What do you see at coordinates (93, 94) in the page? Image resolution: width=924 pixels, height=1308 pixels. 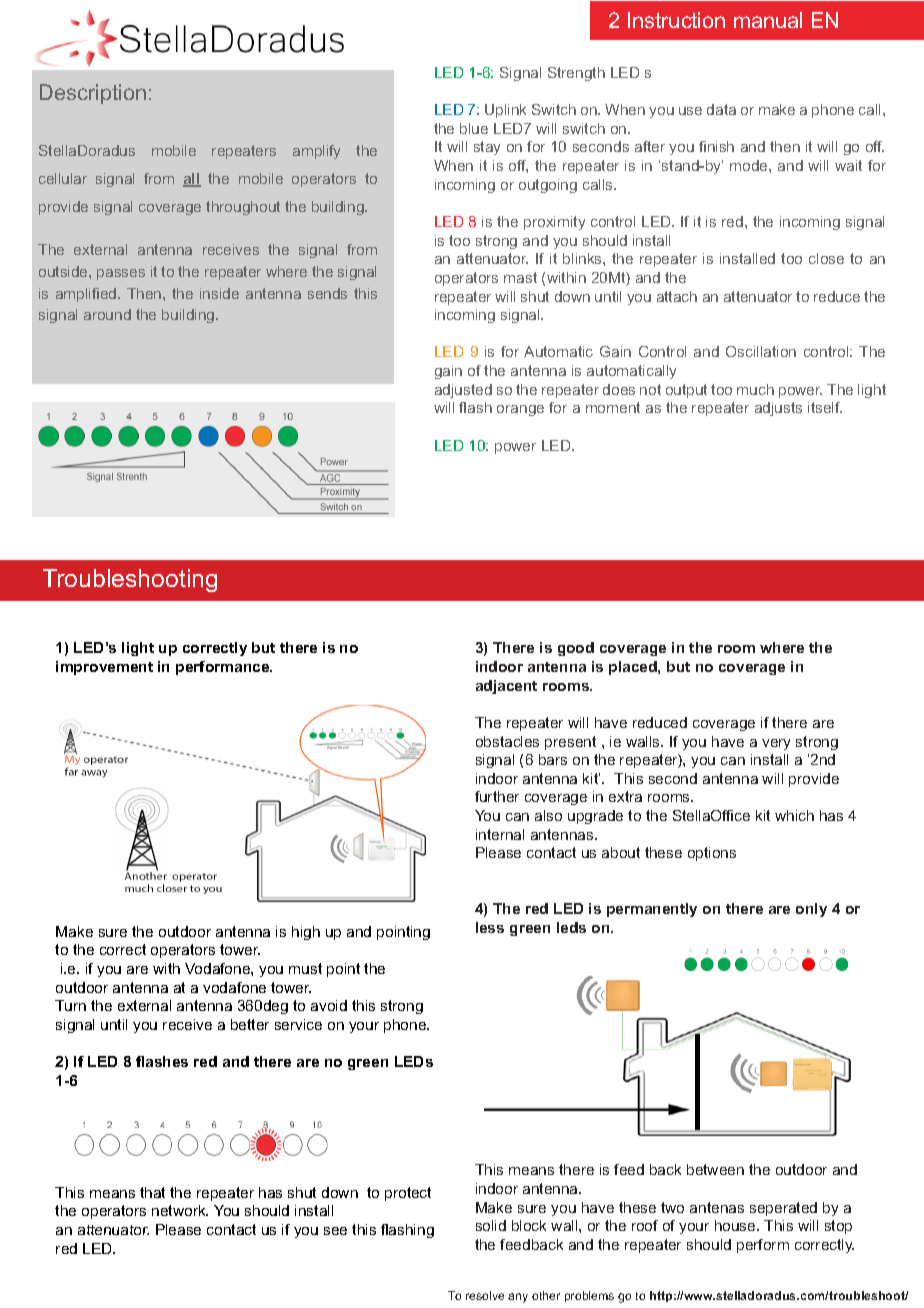 I see `Description` at bounding box center [93, 94].
